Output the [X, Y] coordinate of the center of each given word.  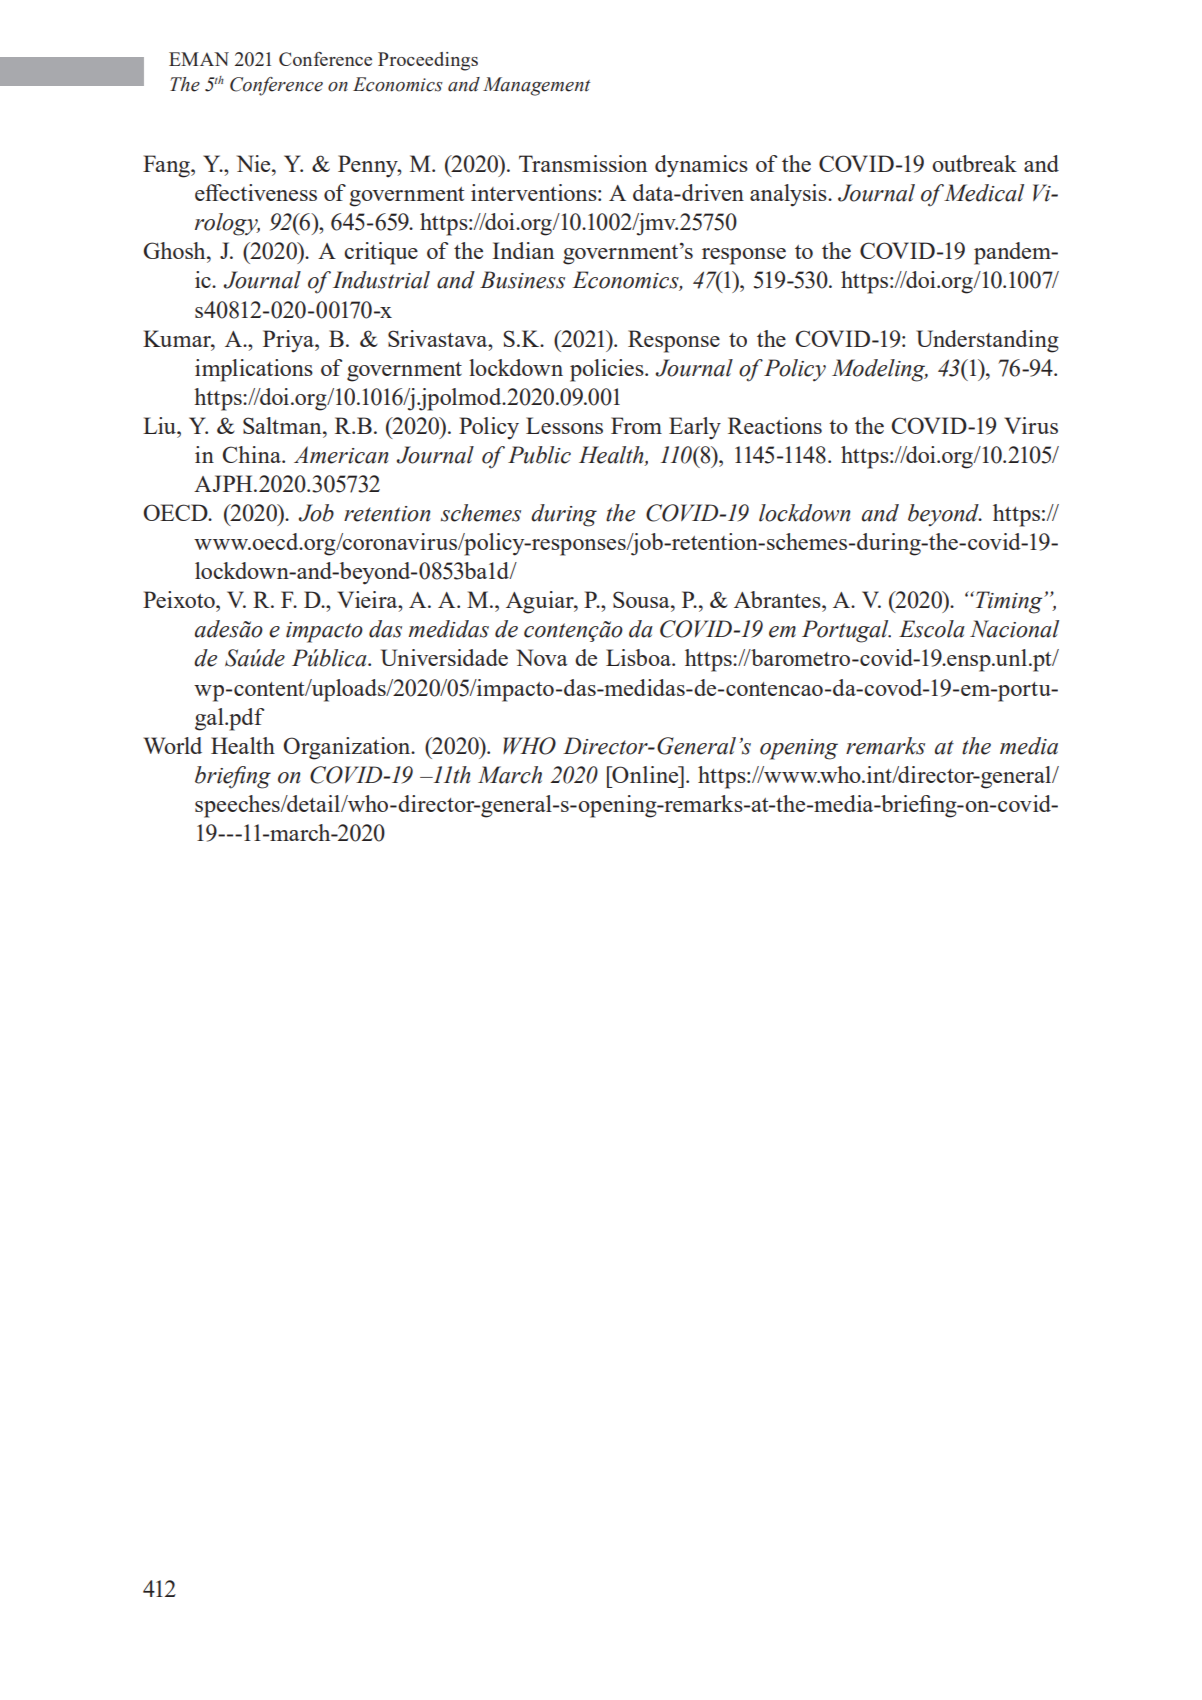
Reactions [775, 425]
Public [539, 455]
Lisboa [639, 657]
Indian [523, 250]
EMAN [199, 59]
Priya [289, 341]
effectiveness [256, 192]
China [252, 454]
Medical [984, 193]
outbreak [974, 163]
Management [537, 86]
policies [608, 370]
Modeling [880, 370]
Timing [1009, 602]
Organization [348, 748]
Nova [542, 657]
